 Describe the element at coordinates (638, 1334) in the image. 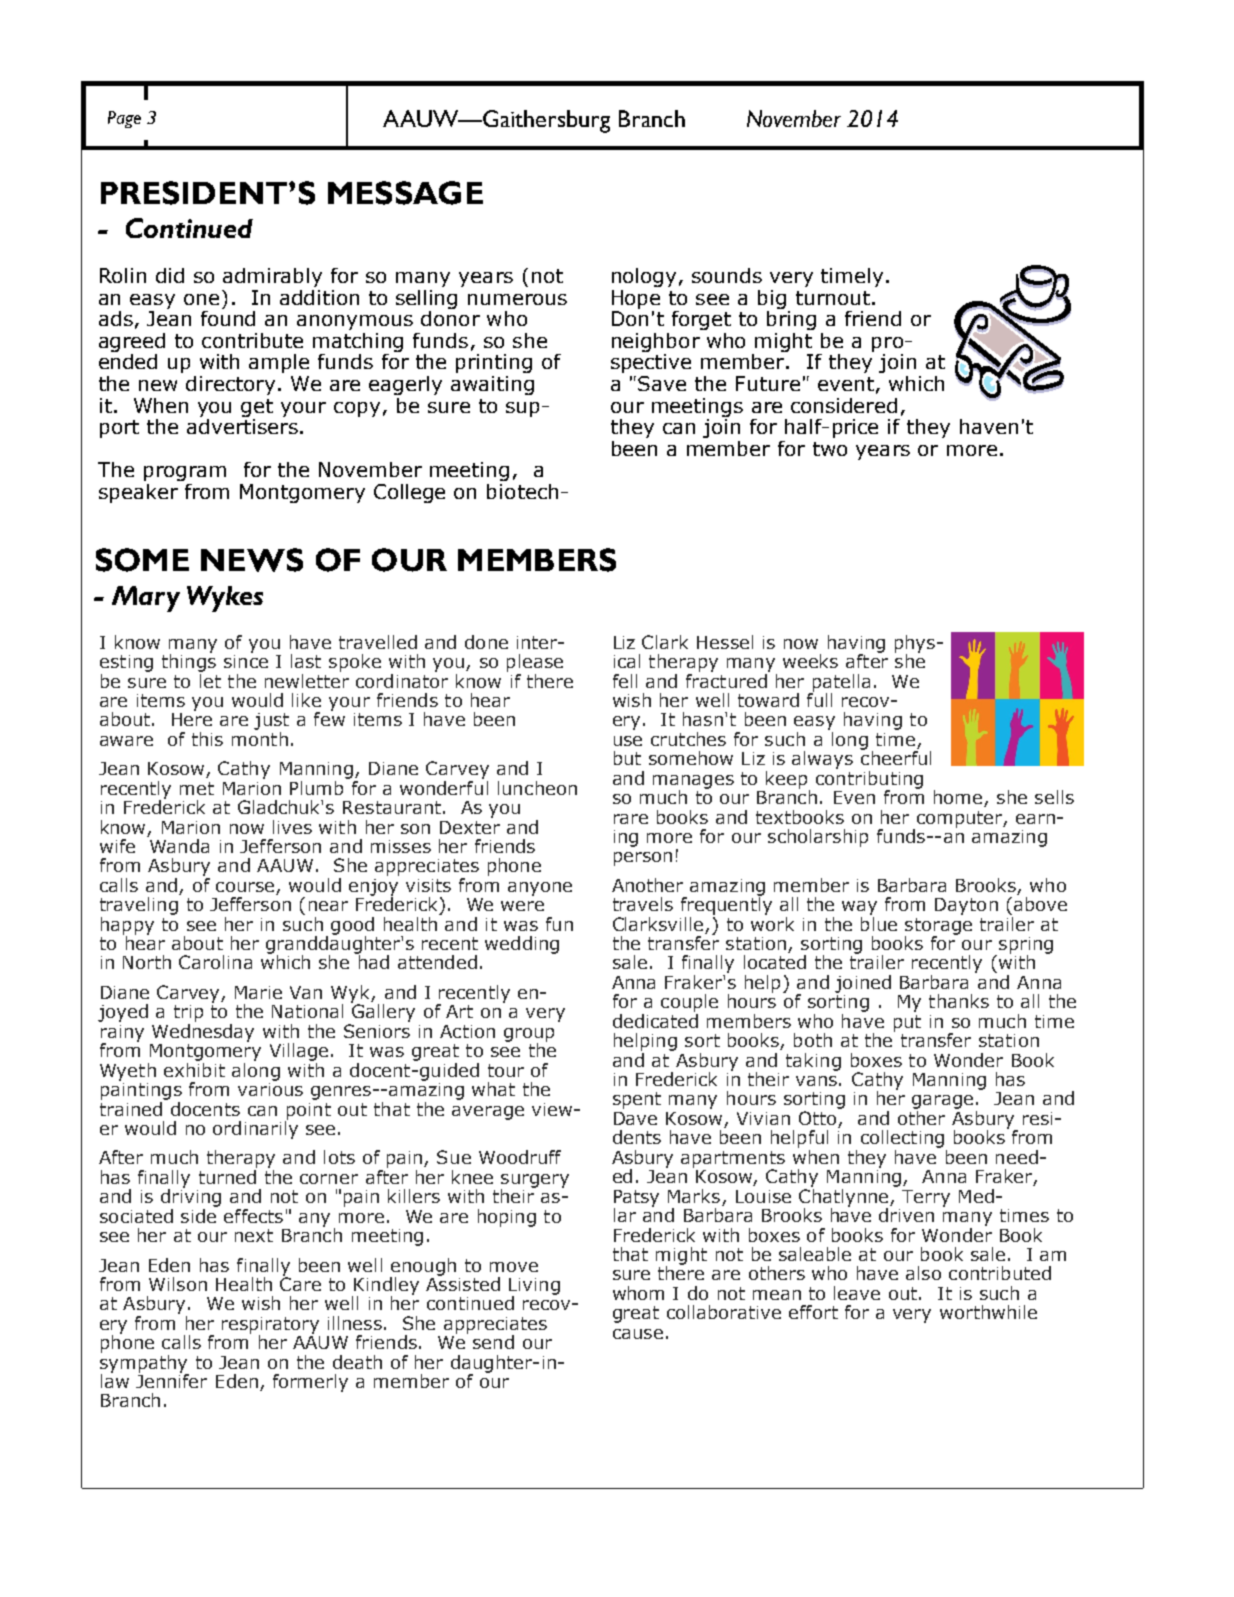

I see `cause` at that location.
